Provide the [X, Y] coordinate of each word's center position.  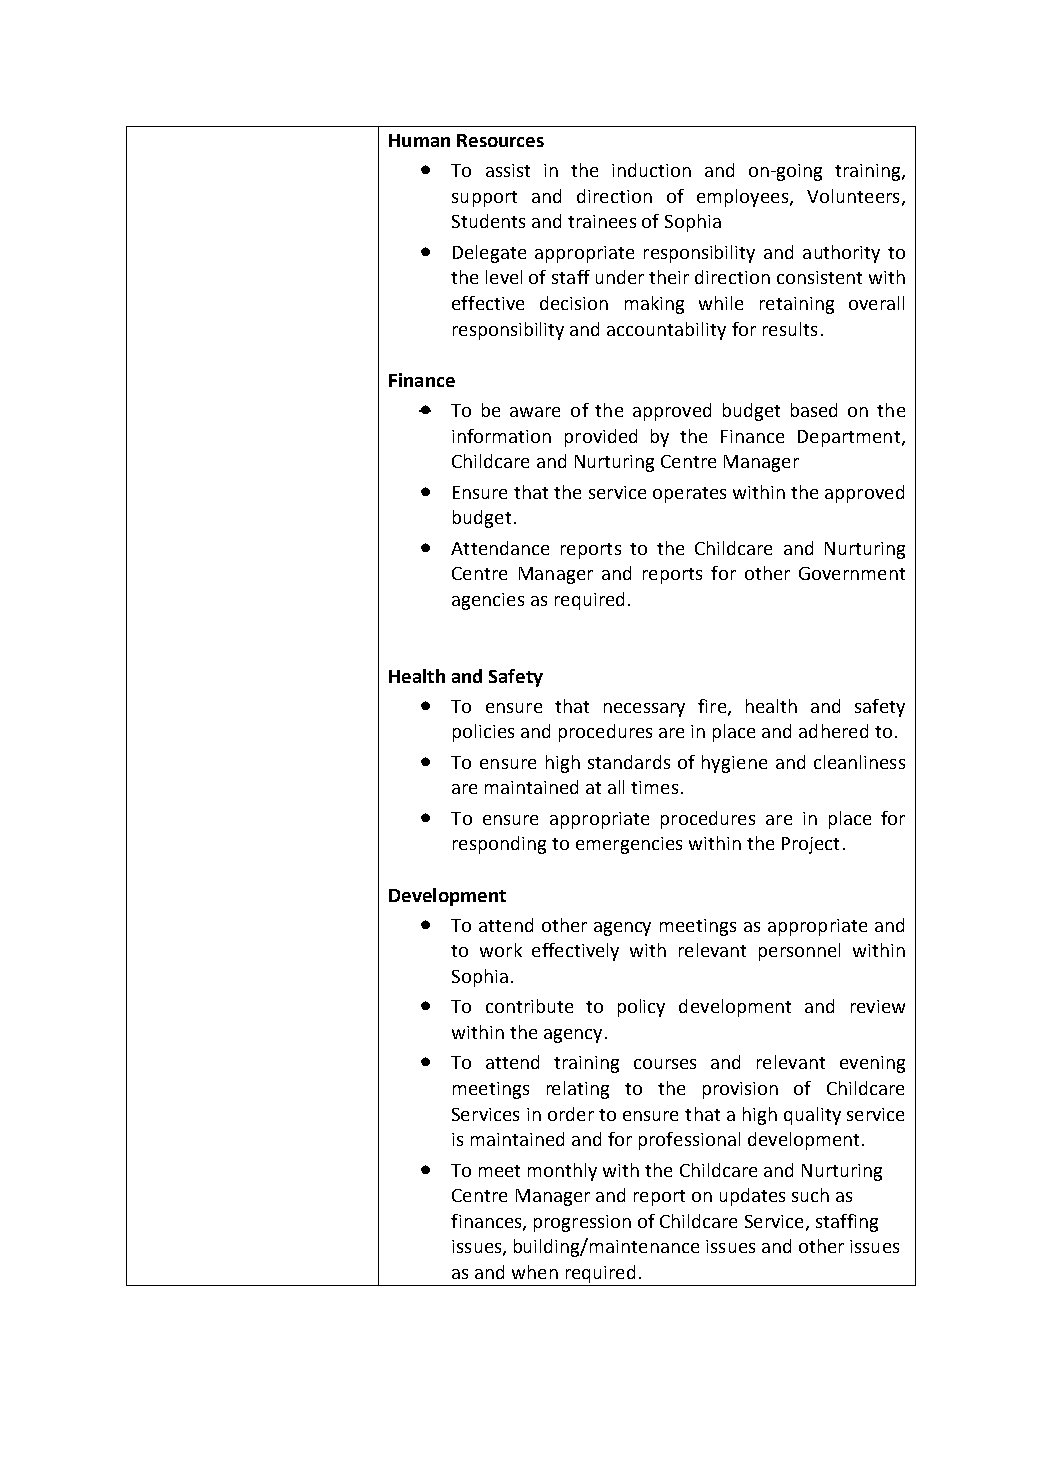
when [535, 1272]
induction [651, 170]
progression [582, 1223]
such [810, 1195]
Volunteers [853, 196]
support [484, 199]
